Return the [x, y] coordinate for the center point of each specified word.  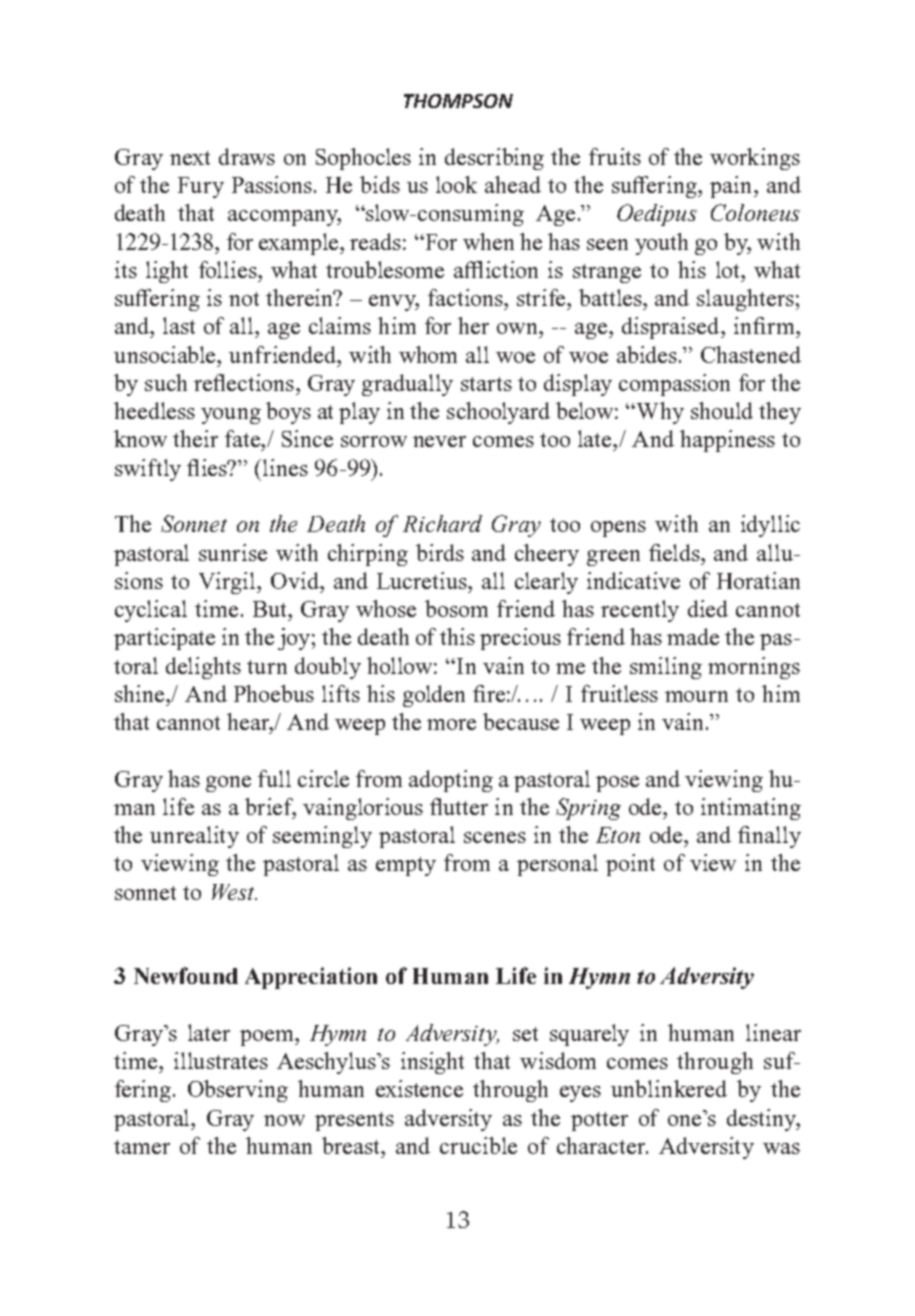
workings [755, 159]
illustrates [221, 1060]
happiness [727, 441]
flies [208, 467]
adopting [451, 781]
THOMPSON [458, 101]
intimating [751, 809]
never [439, 441]
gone [228, 784]
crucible [478, 1145]
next [190, 158]
